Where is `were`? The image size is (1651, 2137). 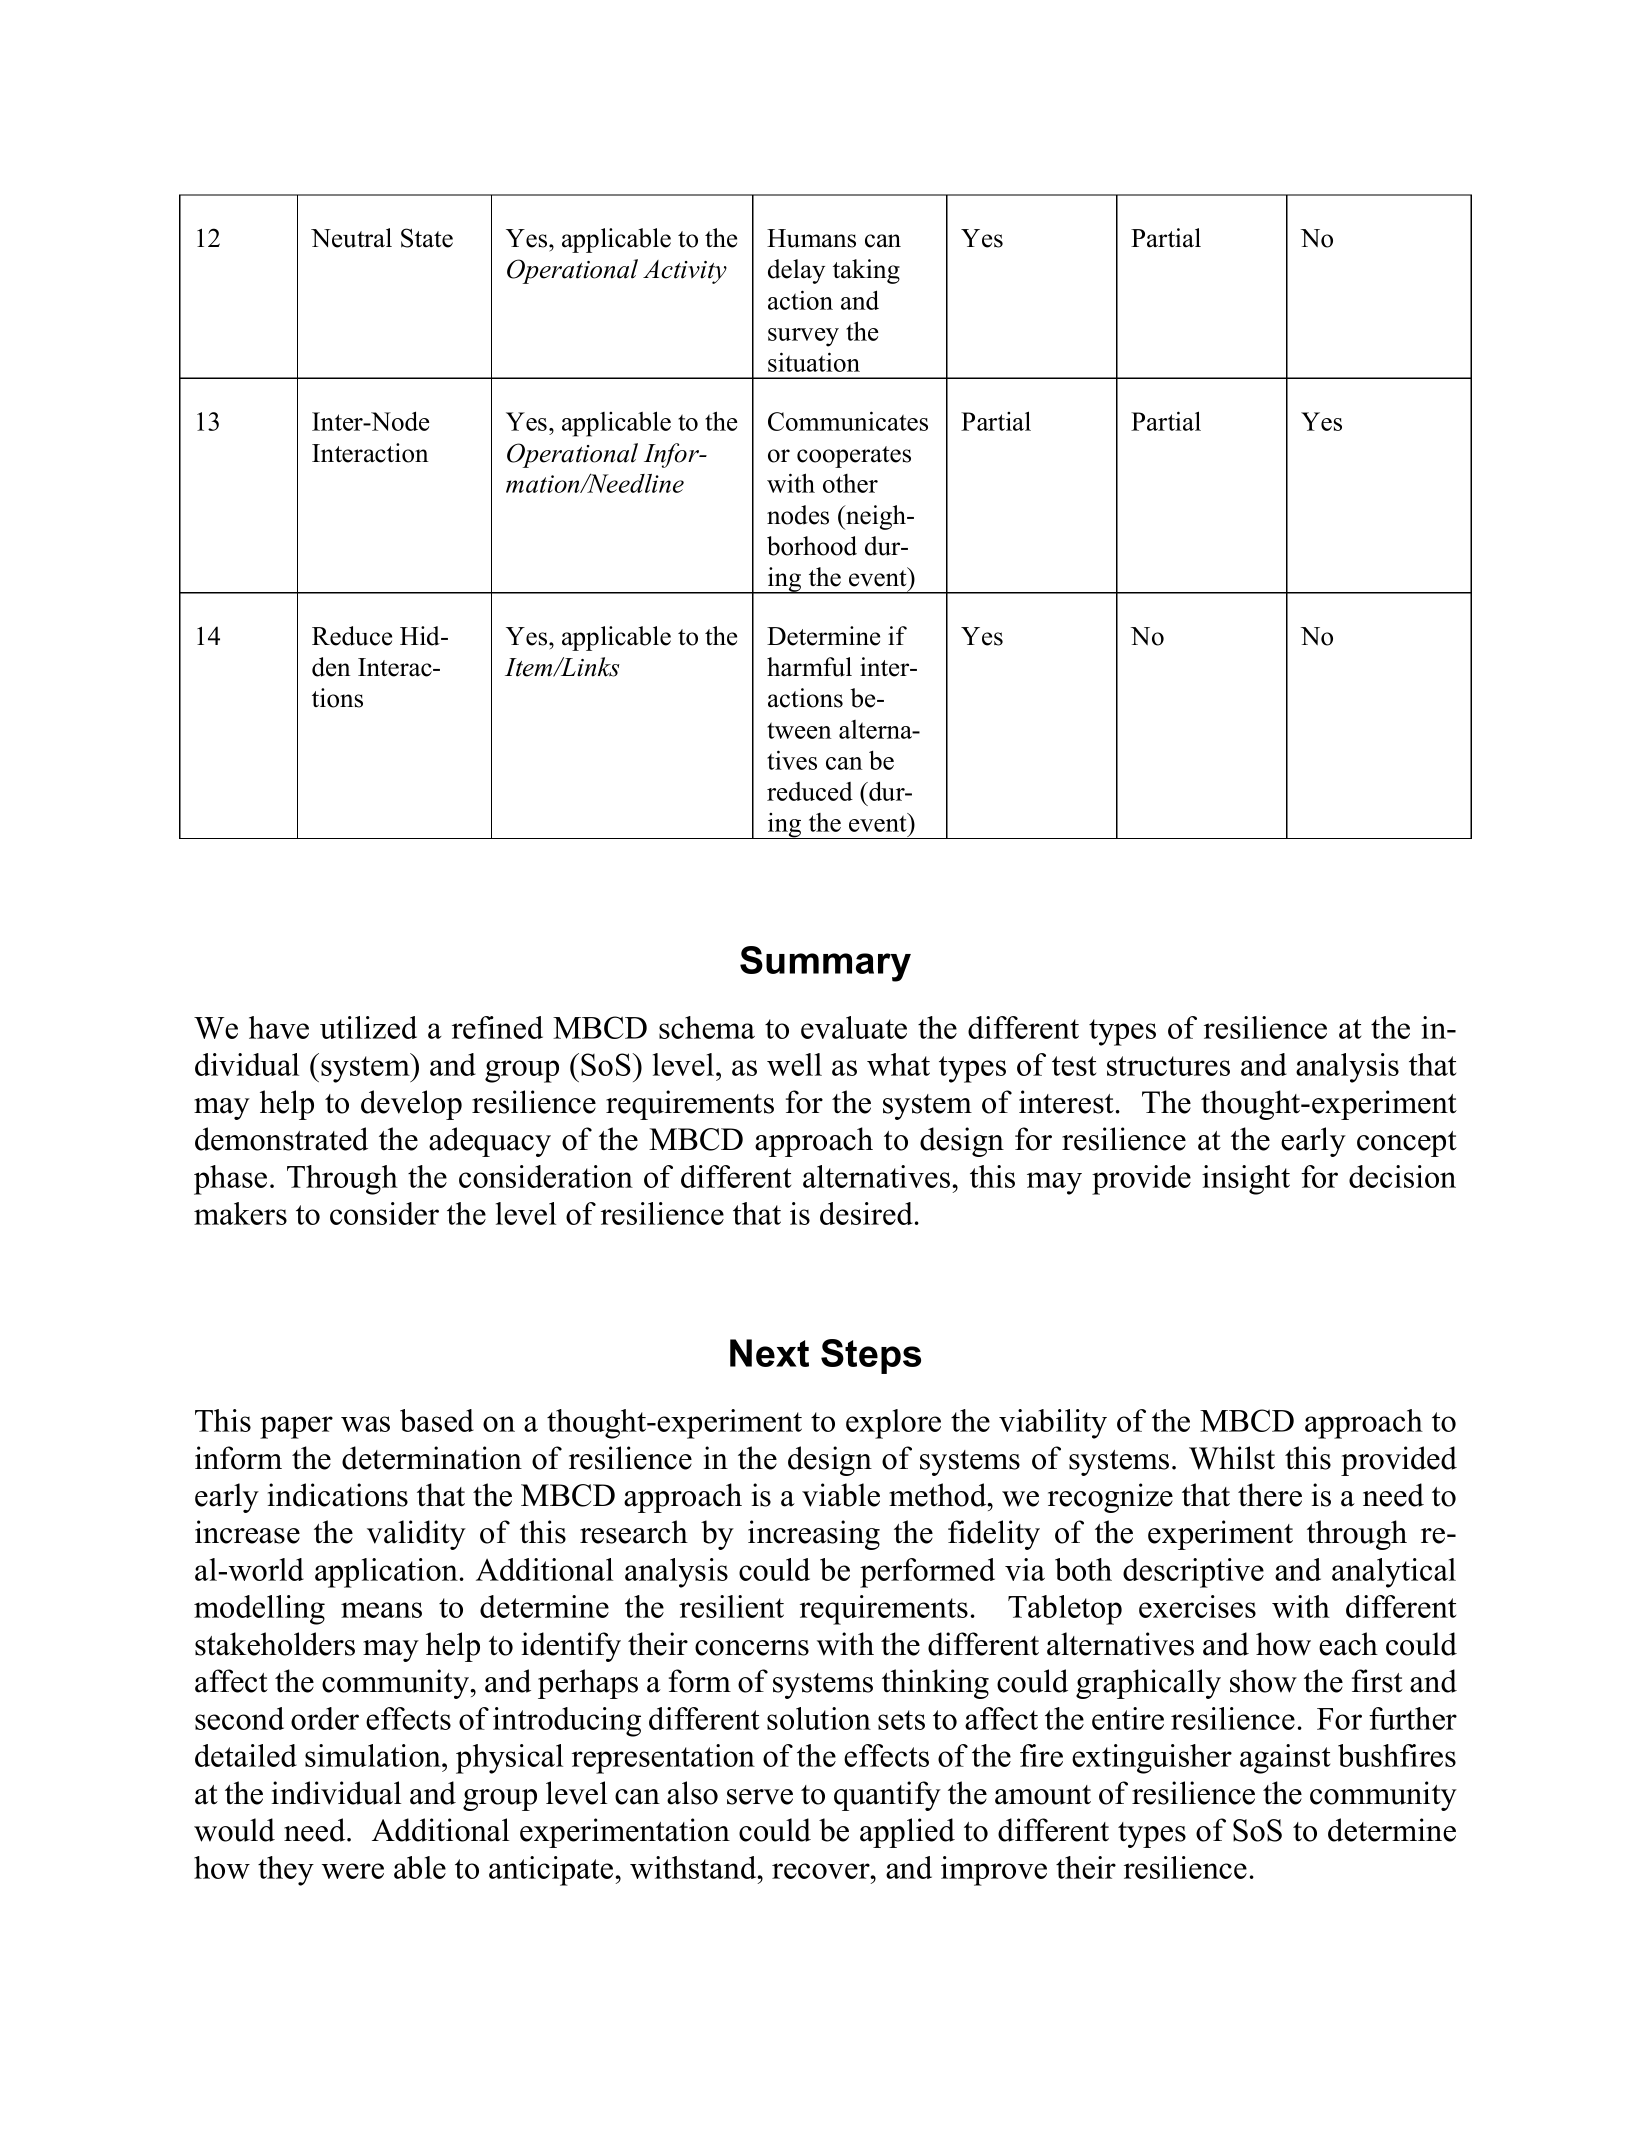 were is located at coordinates (353, 1871).
